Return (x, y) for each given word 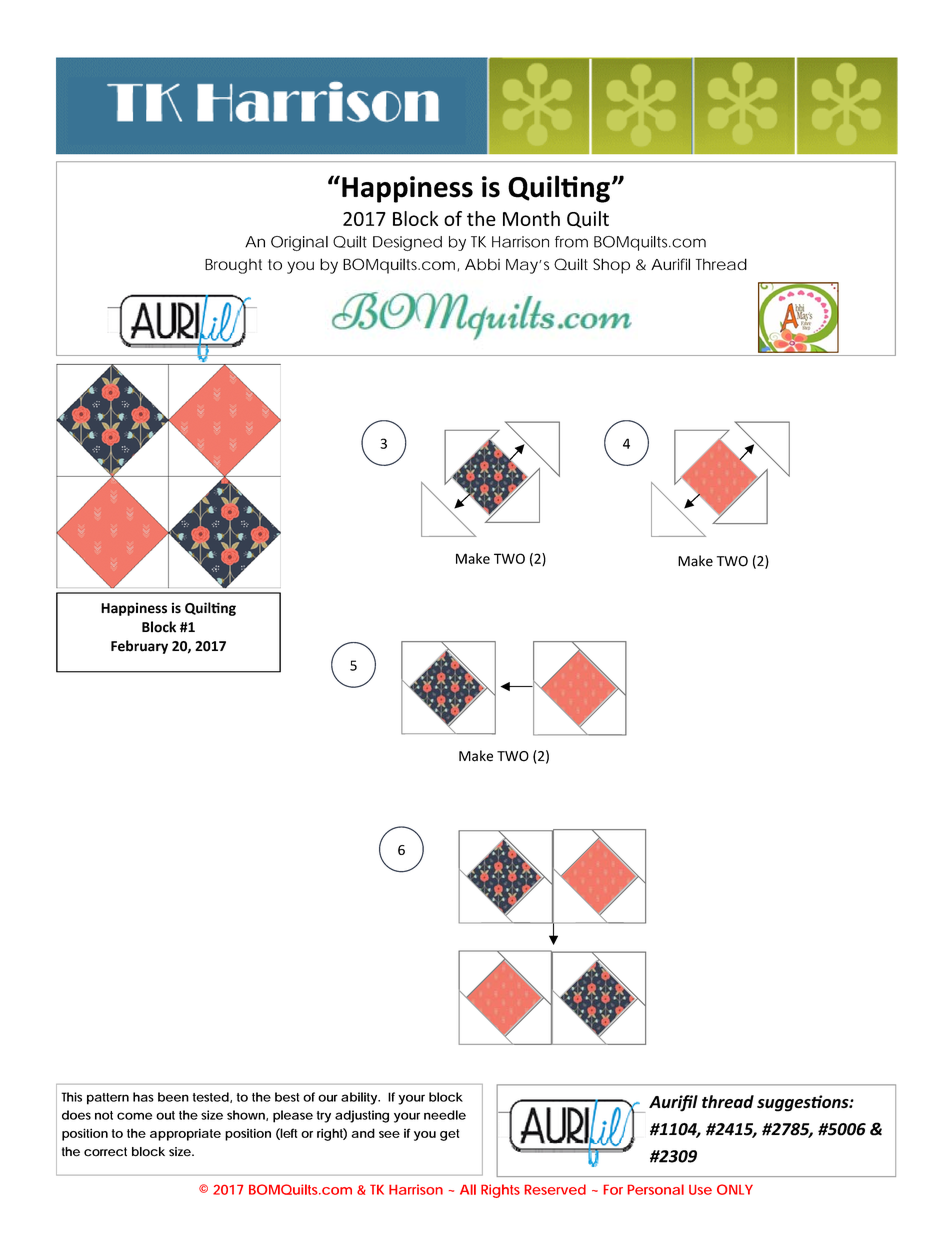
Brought (233, 266)
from (571, 242)
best (287, 1097)
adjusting (362, 1116)
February (139, 647)
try (324, 1117)
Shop (611, 266)
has (143, 1097)
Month (531, 218)
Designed (407, 243)
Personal (656, 1189)
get (449, 1135)
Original (299, 243)
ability (360, 1098)
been (173, 1097)
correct (105, 1152)
